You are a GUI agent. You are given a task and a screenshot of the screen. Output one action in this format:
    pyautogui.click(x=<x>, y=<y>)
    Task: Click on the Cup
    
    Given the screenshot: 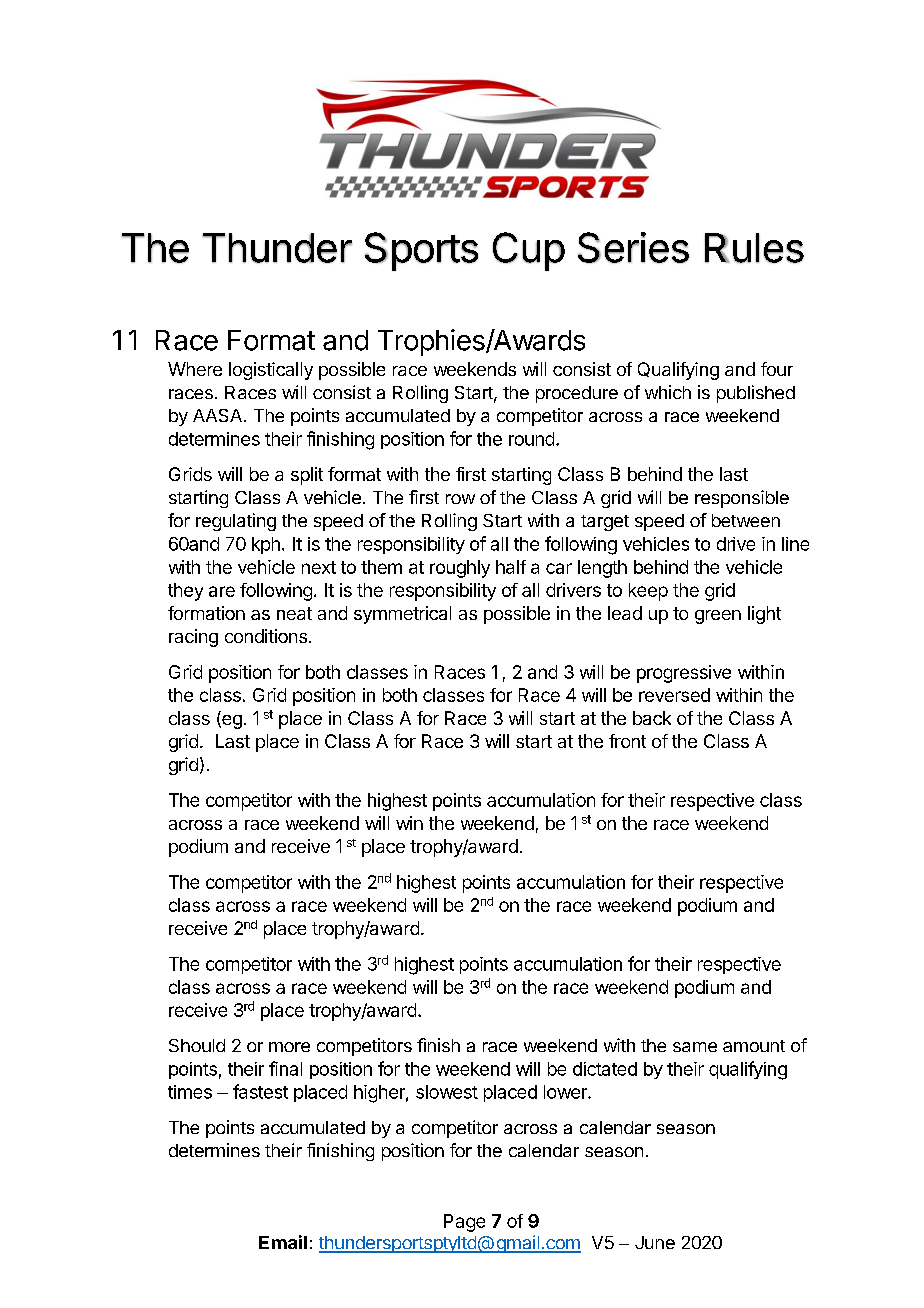 What is the action you would take?
    pyautogui.click(x=529, y=251)
